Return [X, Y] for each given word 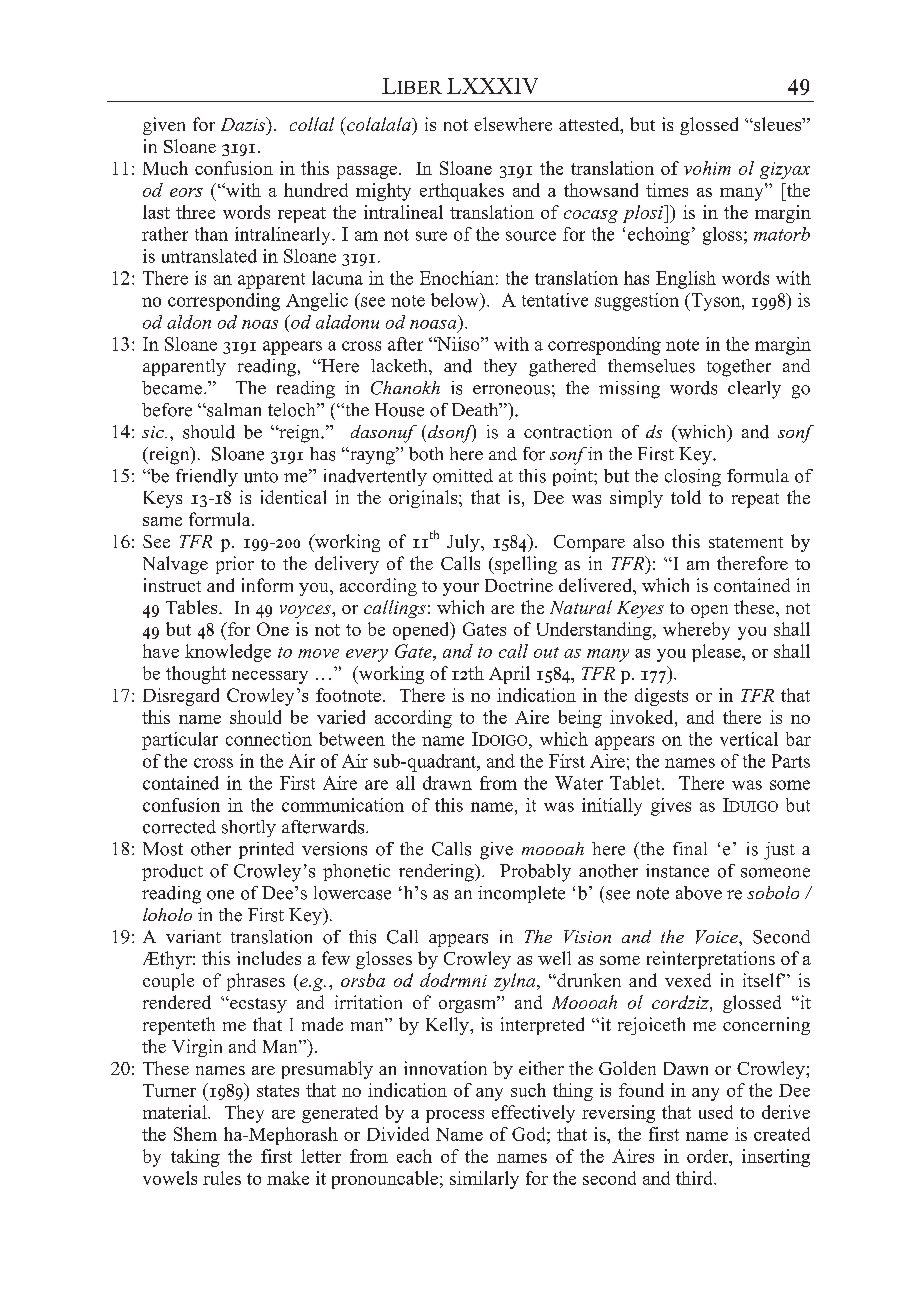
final [690, 848]
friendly [207, 478]
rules [222, 1178]
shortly [249, 828]
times [667, 190]
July [464, 543]
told [686, 497]
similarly [484, 1180]
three [195, 212]
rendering [437, 873]
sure [431, 236]
